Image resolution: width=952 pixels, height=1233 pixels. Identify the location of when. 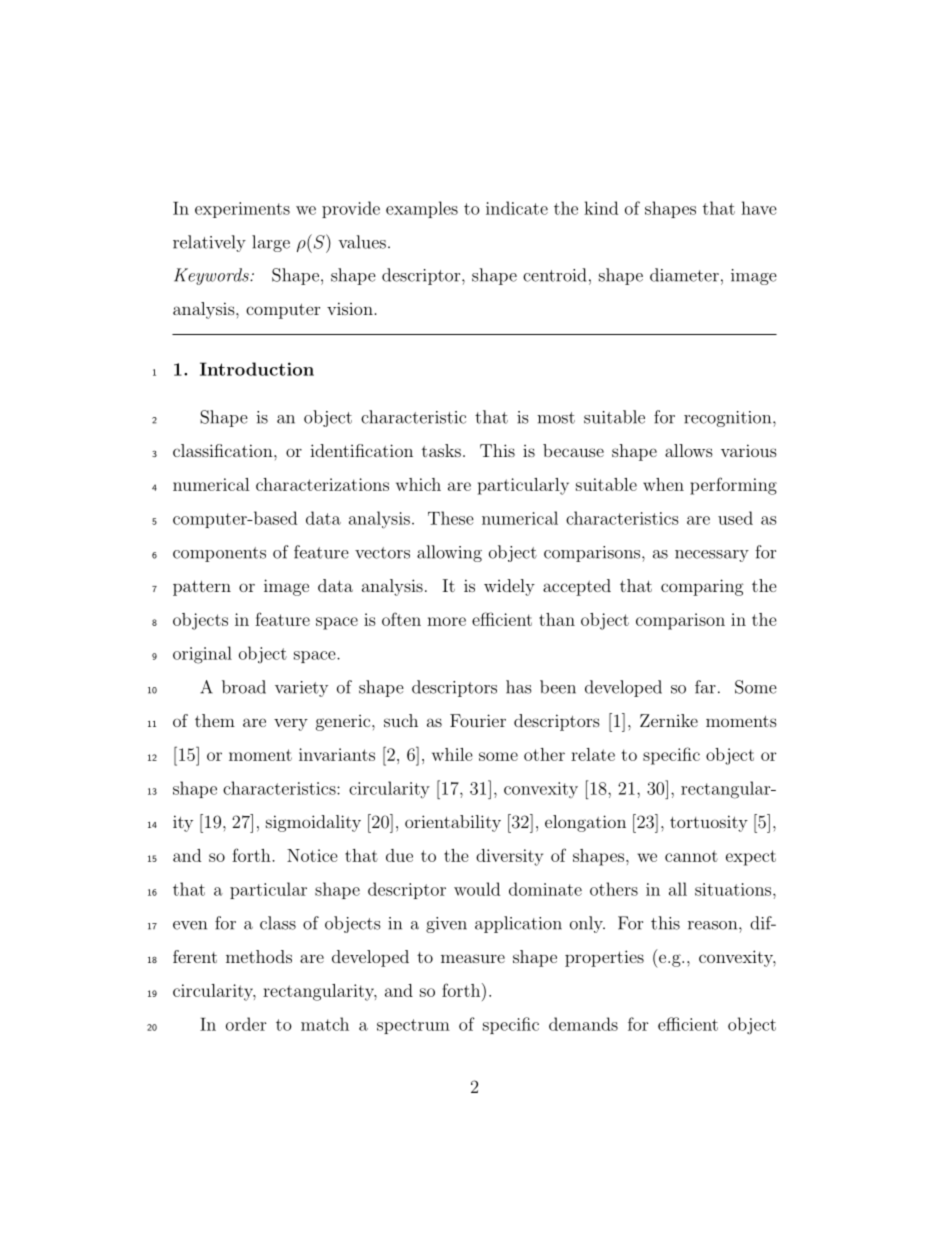
(663, 484).
